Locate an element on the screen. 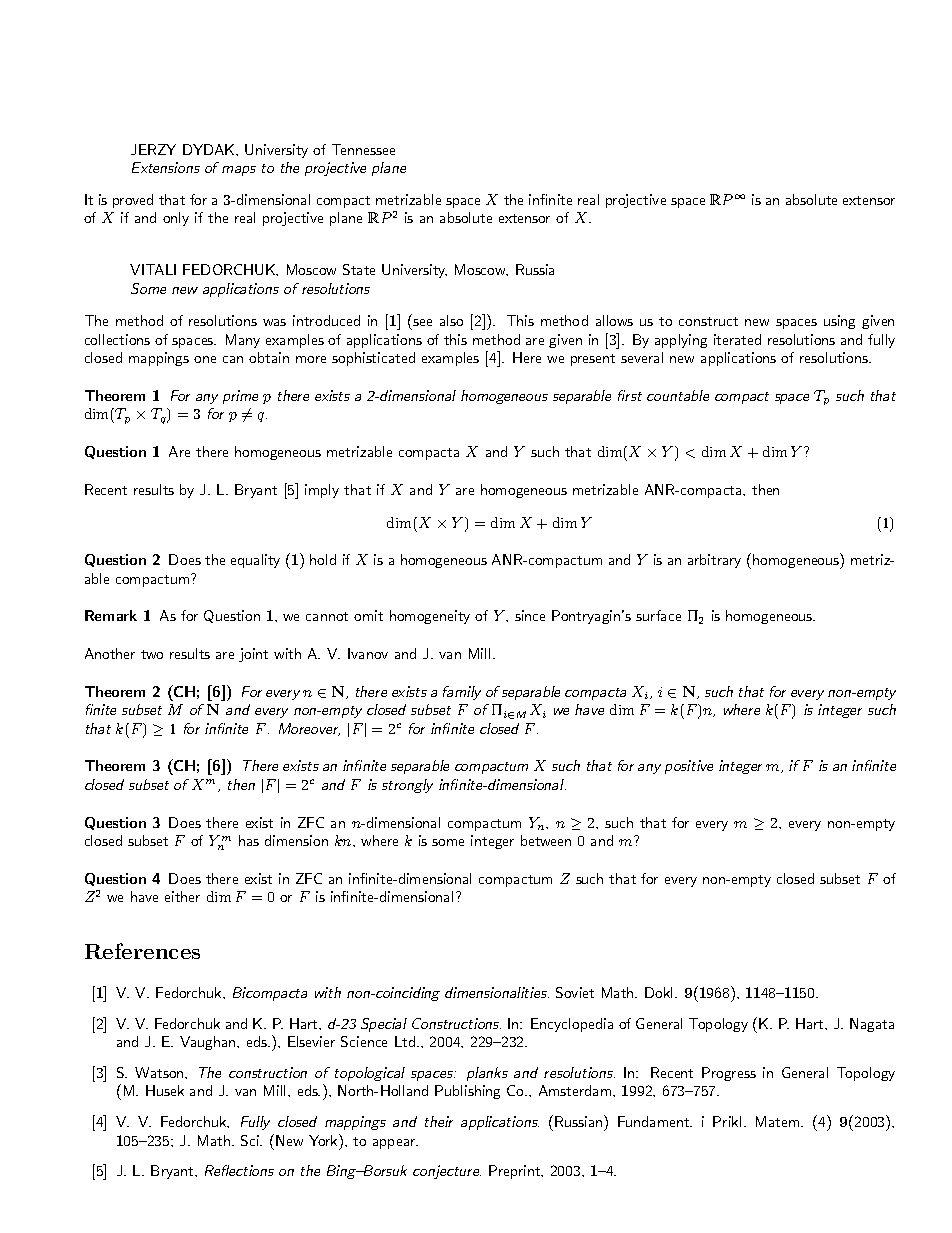 Image resolution: width=952 pixels, height=1233 pixels. arbitrary is located at coordinates (714, 561).
